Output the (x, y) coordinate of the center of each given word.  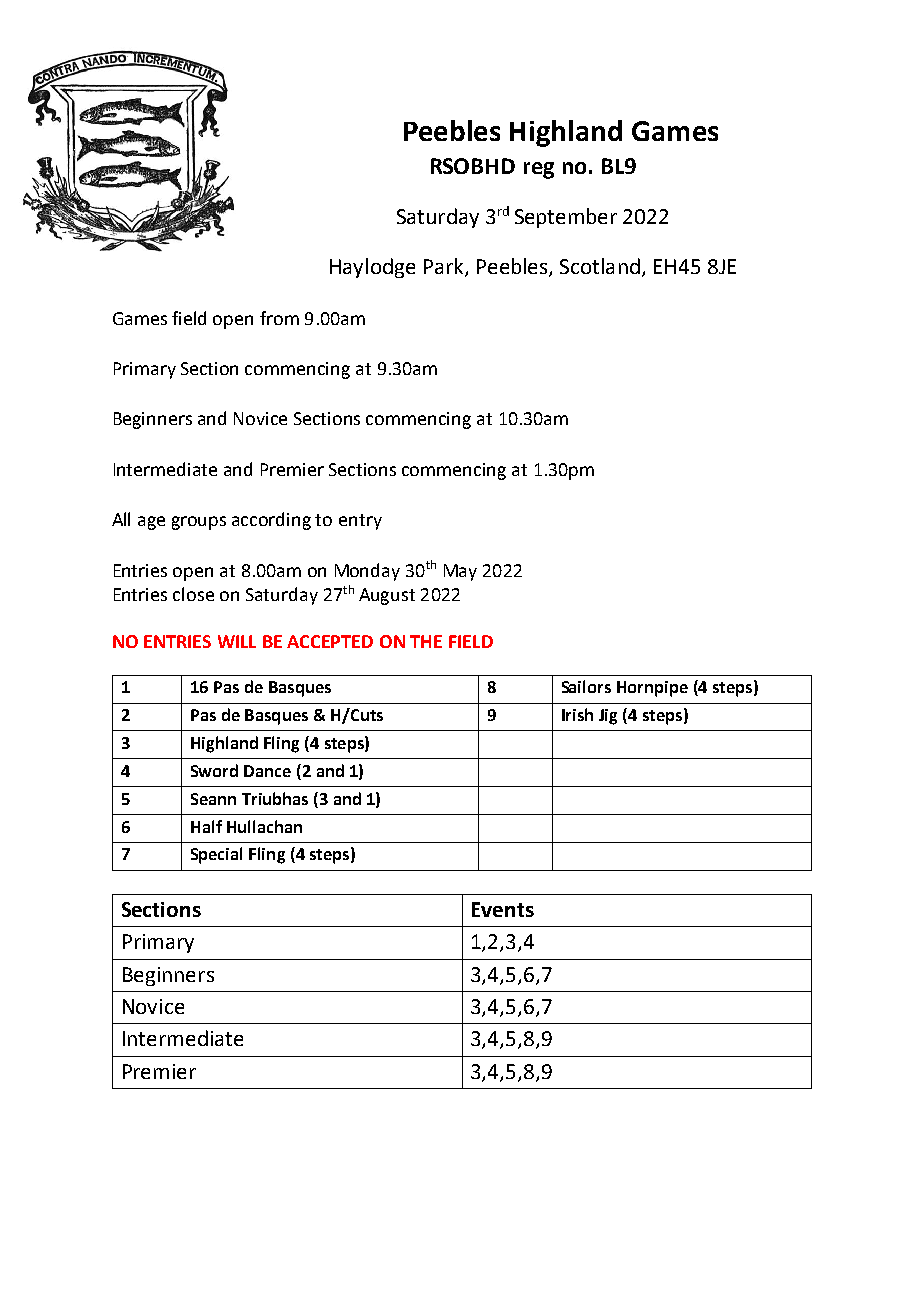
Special (216, 855)
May (460, 572)
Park (445, 267)
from (279, 318)
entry (360, 522)
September (566, 218)
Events (503, 909)
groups (199, 523)
